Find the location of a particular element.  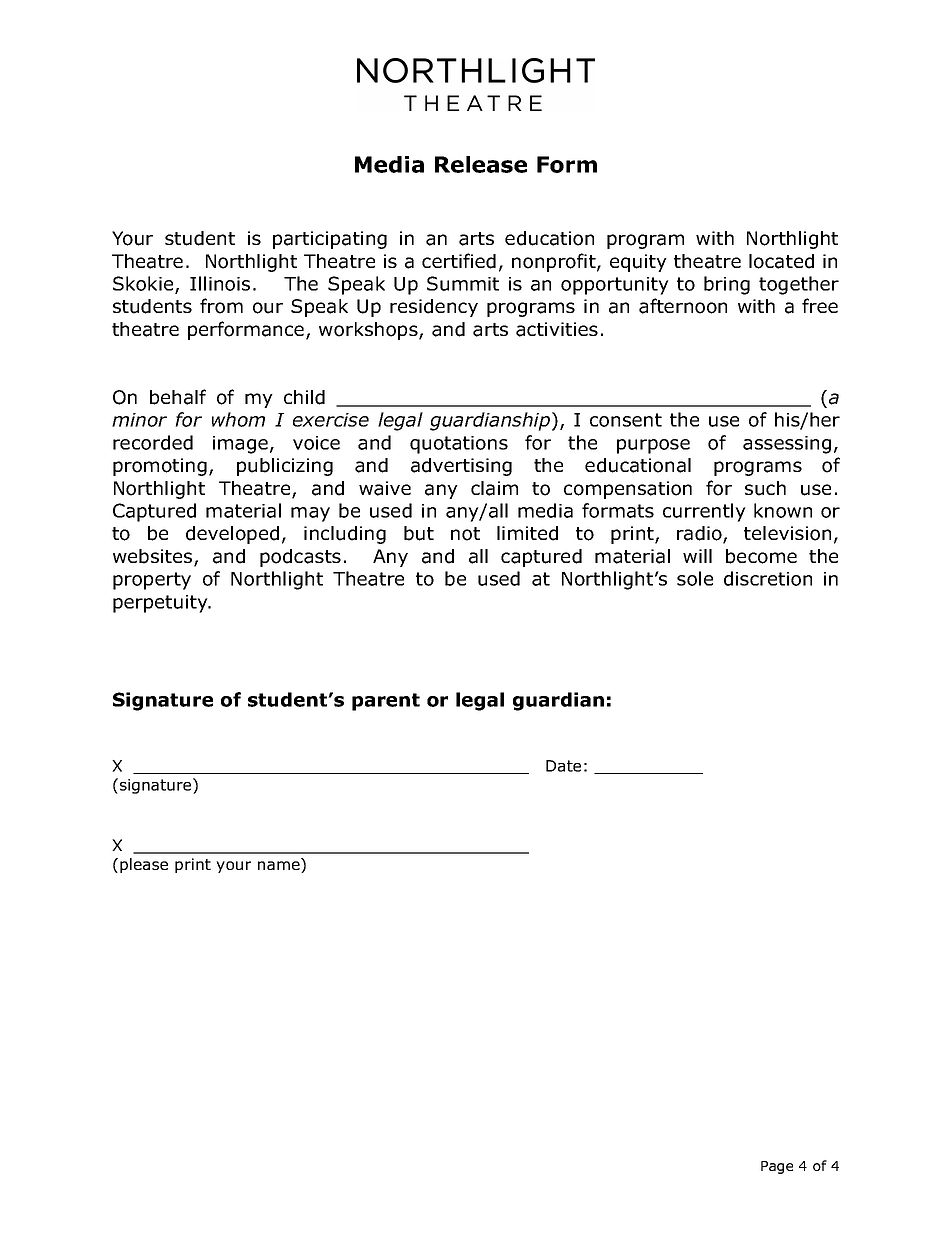

Illinois is located at coordinates (220, 283).
